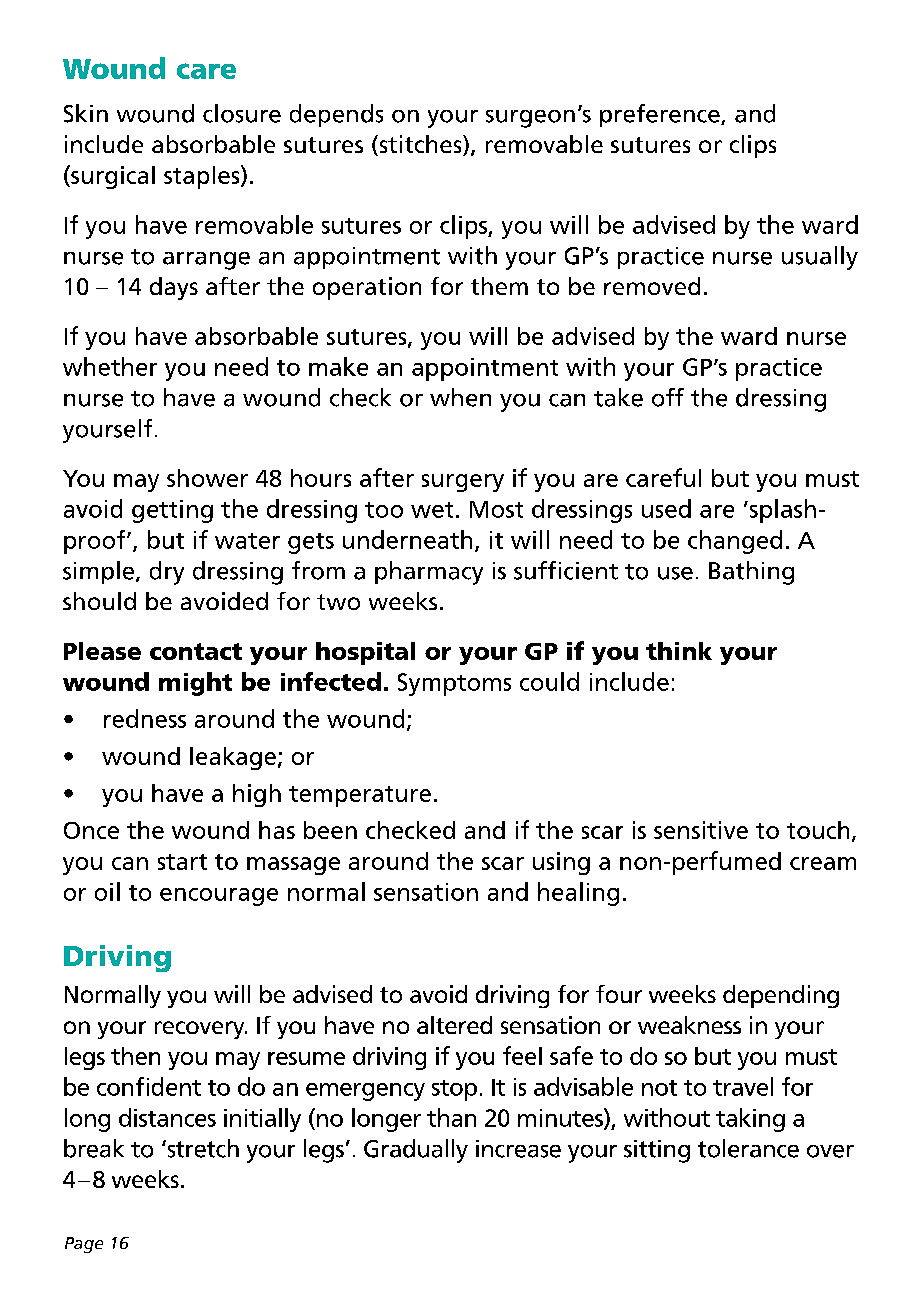 The width and height of the screenshot is (924, 1311). I want to click on preference, so click(661, 115).
